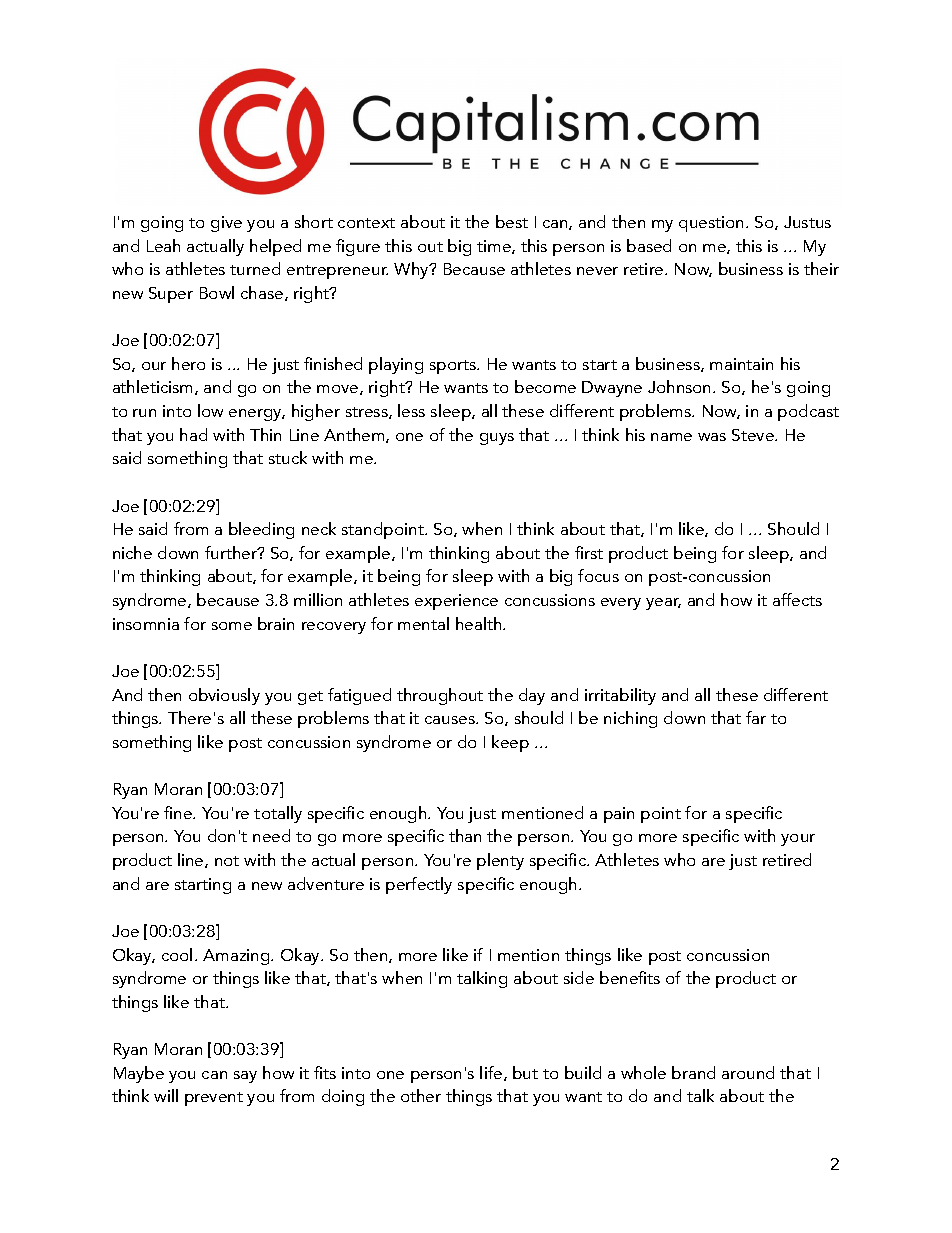  What do you see at coordinates (497, 439) in the document?
I see `guys` at bounding box center [497, 439].
